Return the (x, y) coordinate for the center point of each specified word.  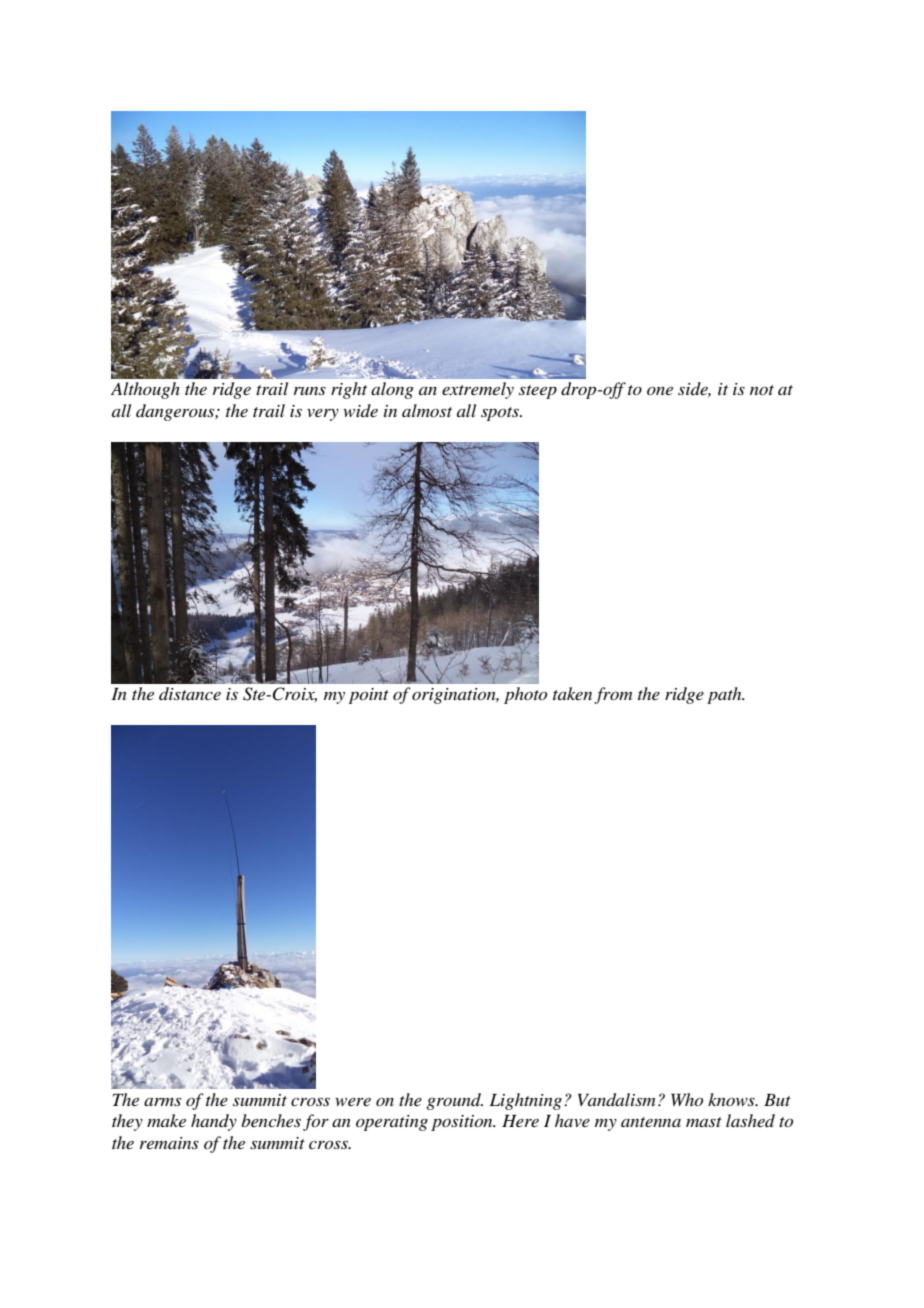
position (463, 1123)
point (369, 696)
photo (525, 695)
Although (145, 390)
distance (190, 693)
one (660, 390)
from (613, 695)
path (725, 695)
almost (427, 410)
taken (572, 693)
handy (214, 1122)
